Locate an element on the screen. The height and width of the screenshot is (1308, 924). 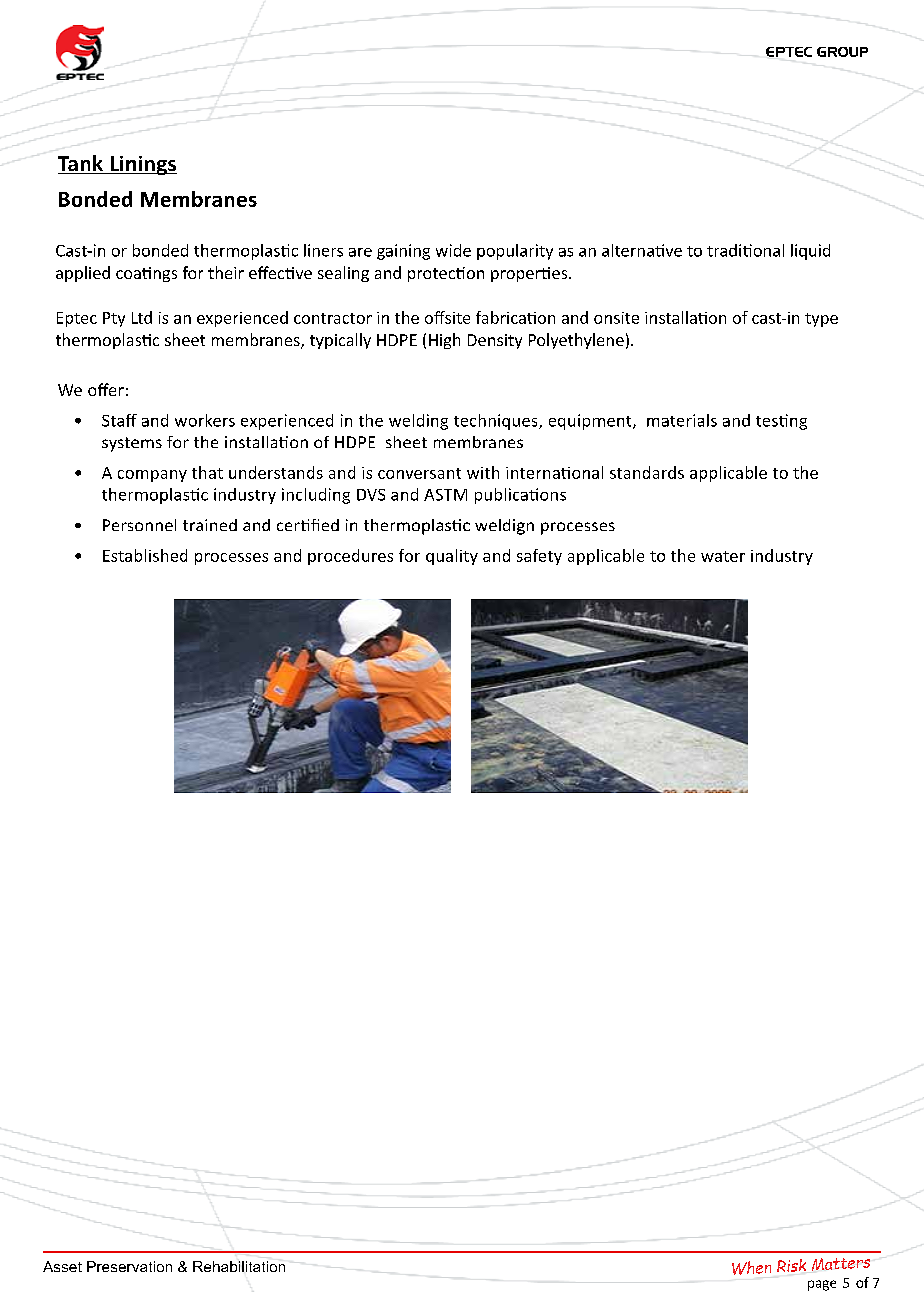
safety is located at coordinates (539, 557).
